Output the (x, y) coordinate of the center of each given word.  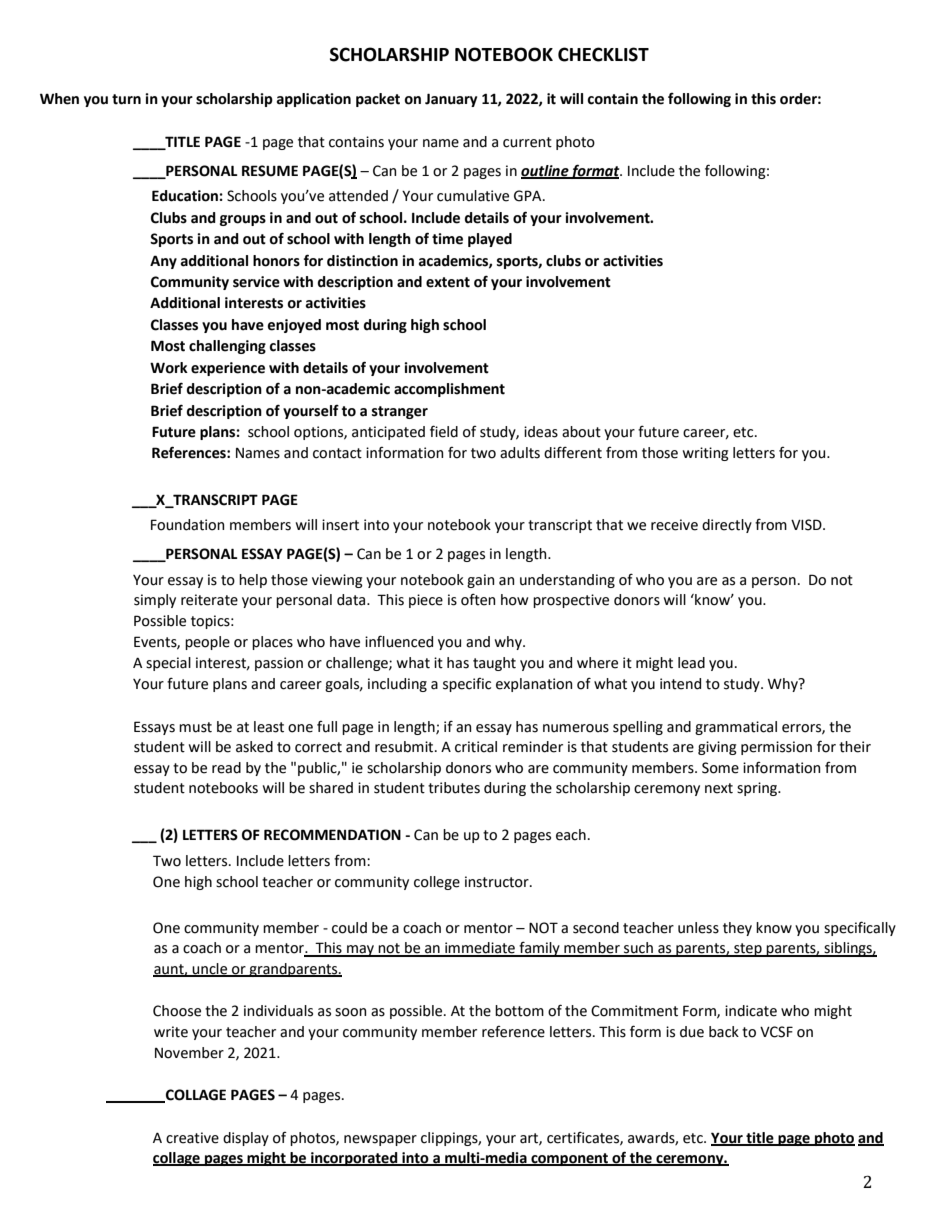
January (451, 100)
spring (758, 789)
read (226, 768)
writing (706, 454)
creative (192, 1138)
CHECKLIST (603, 54)
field (444, 431)
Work (169, 368)
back (724, 1032)
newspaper (380, 1140)
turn (126, 99)
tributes (454, 788)
